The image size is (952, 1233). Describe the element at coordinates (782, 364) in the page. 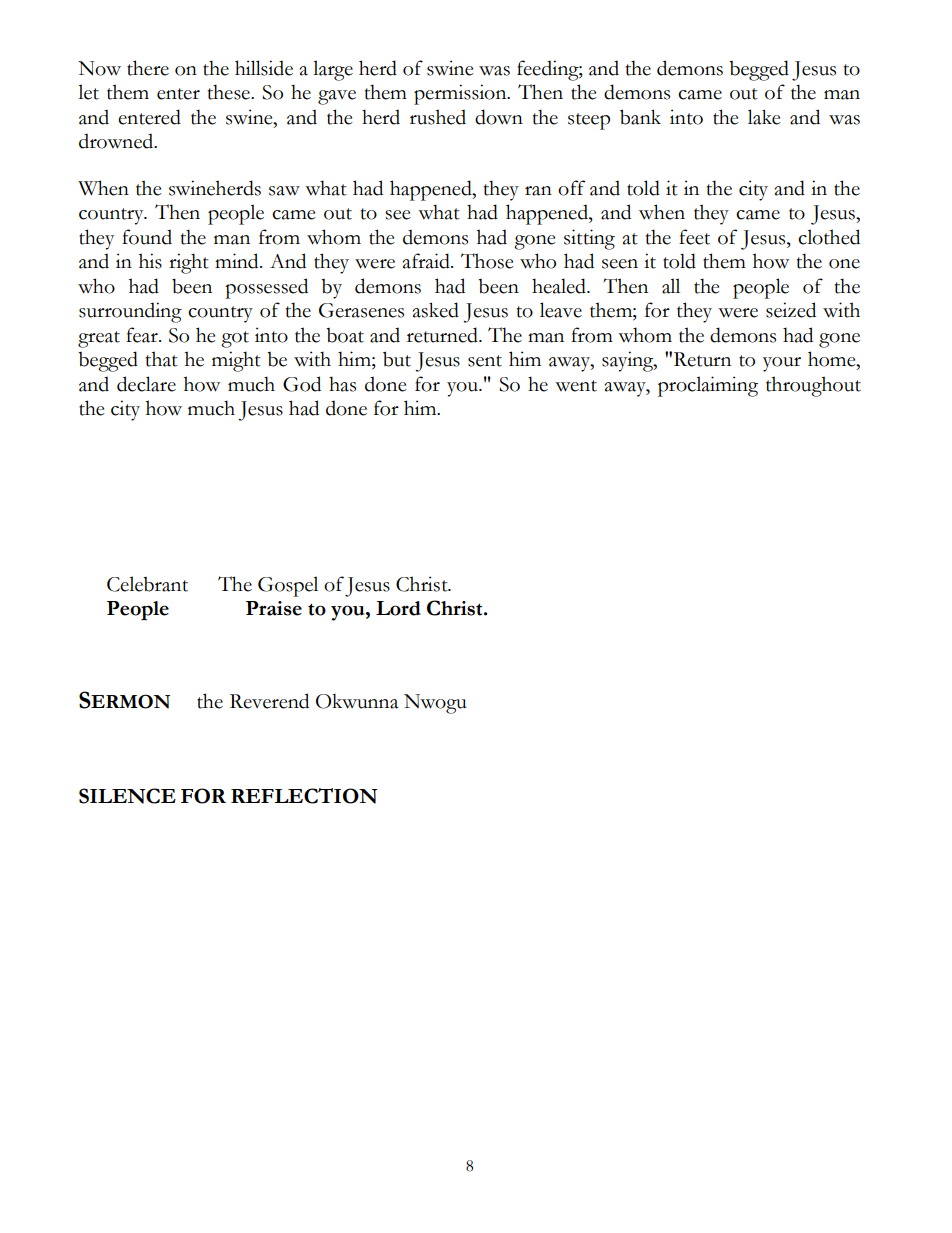

I see `your` at that location.
